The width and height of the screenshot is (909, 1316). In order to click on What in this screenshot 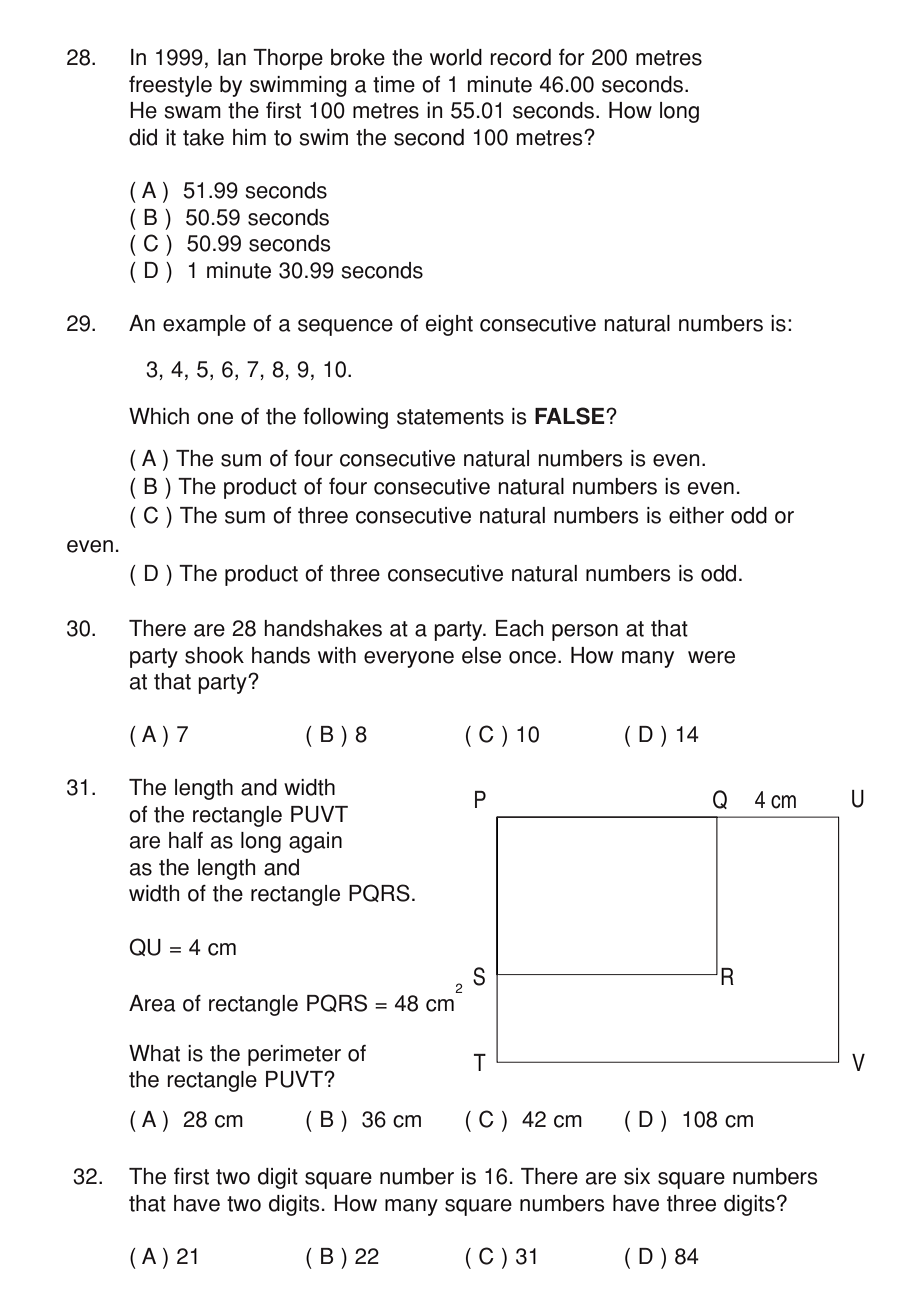, I will do `click(154, 1053)`.
